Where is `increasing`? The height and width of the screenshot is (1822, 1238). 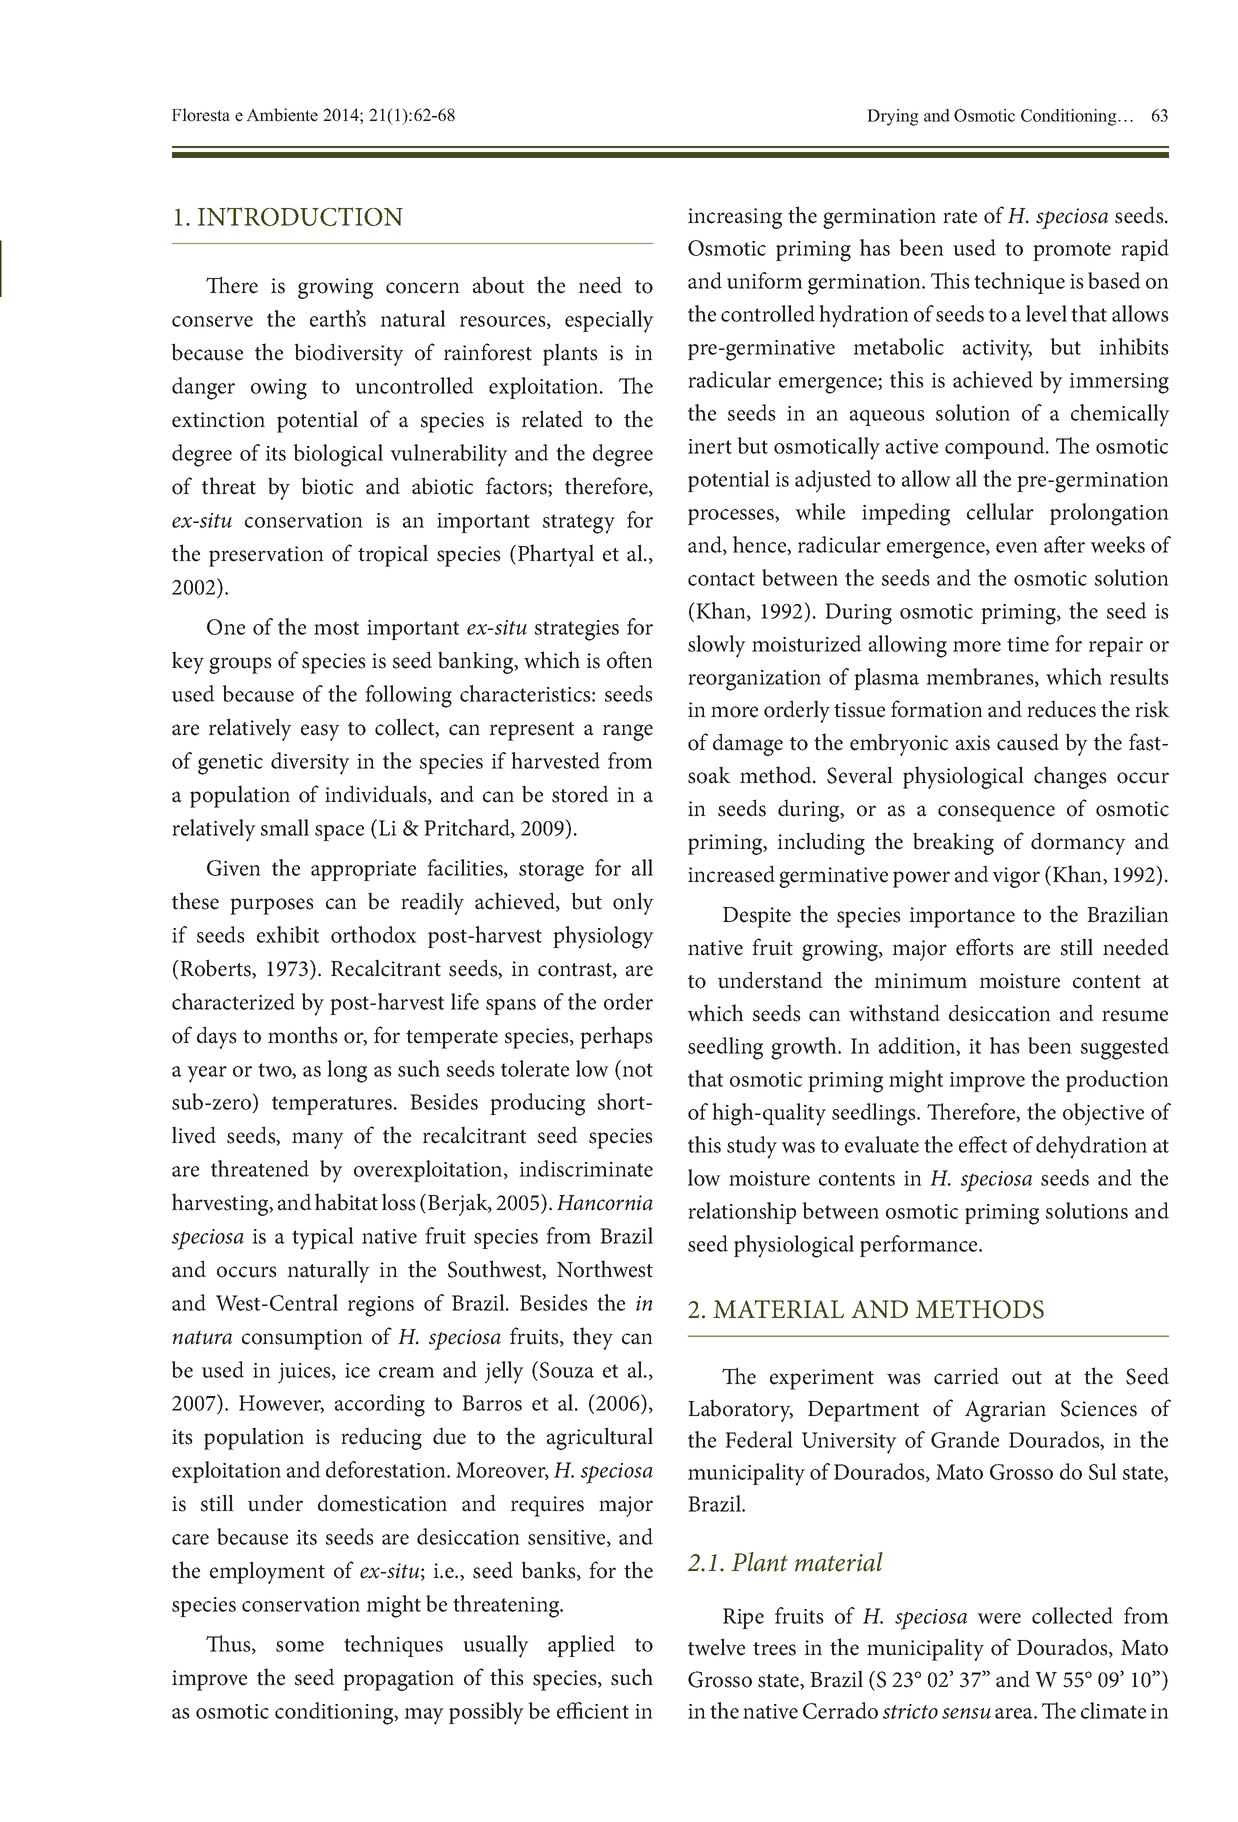 increasing is located at coordinates (735, 218).
